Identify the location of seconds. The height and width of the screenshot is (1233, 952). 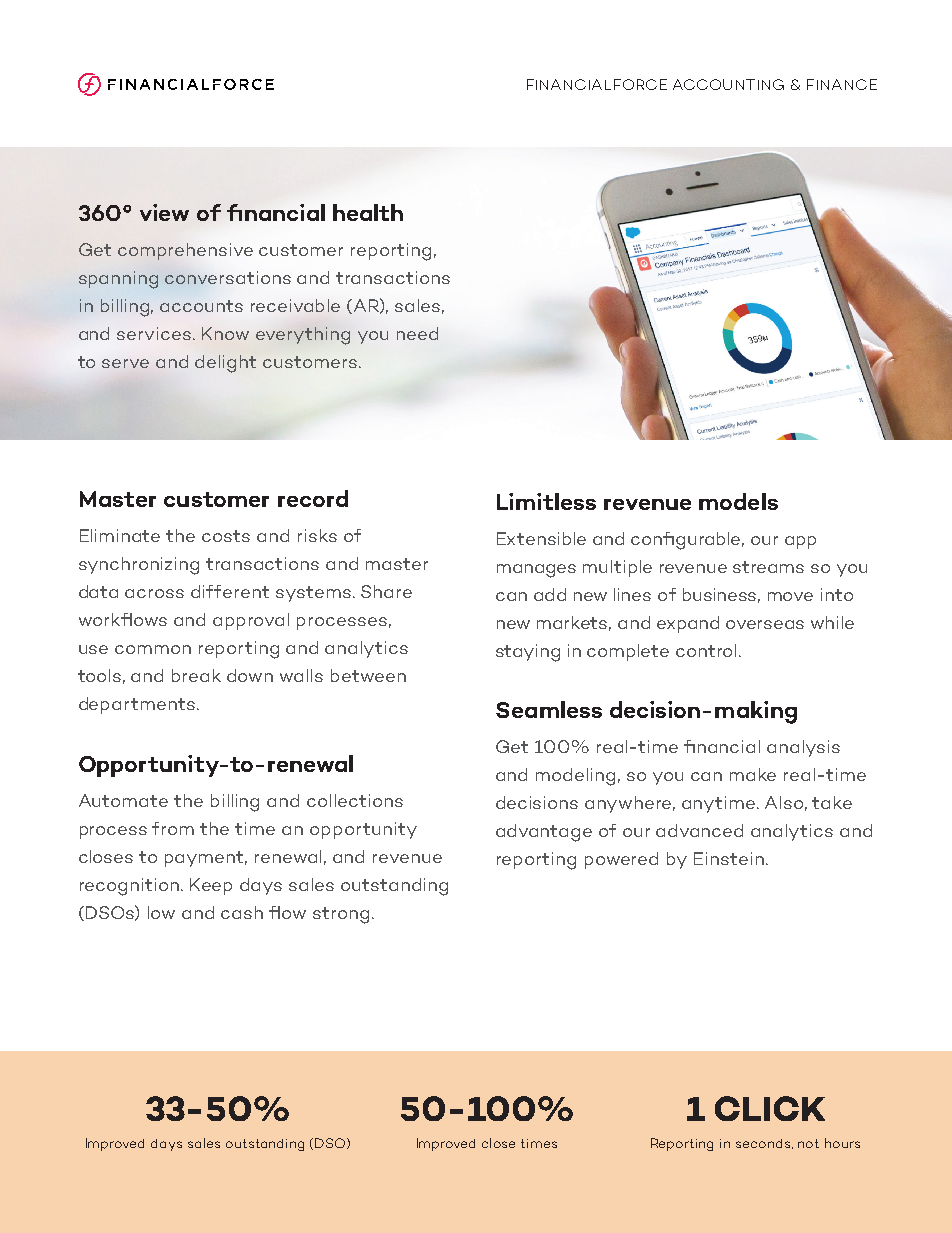
(764, 1144).
